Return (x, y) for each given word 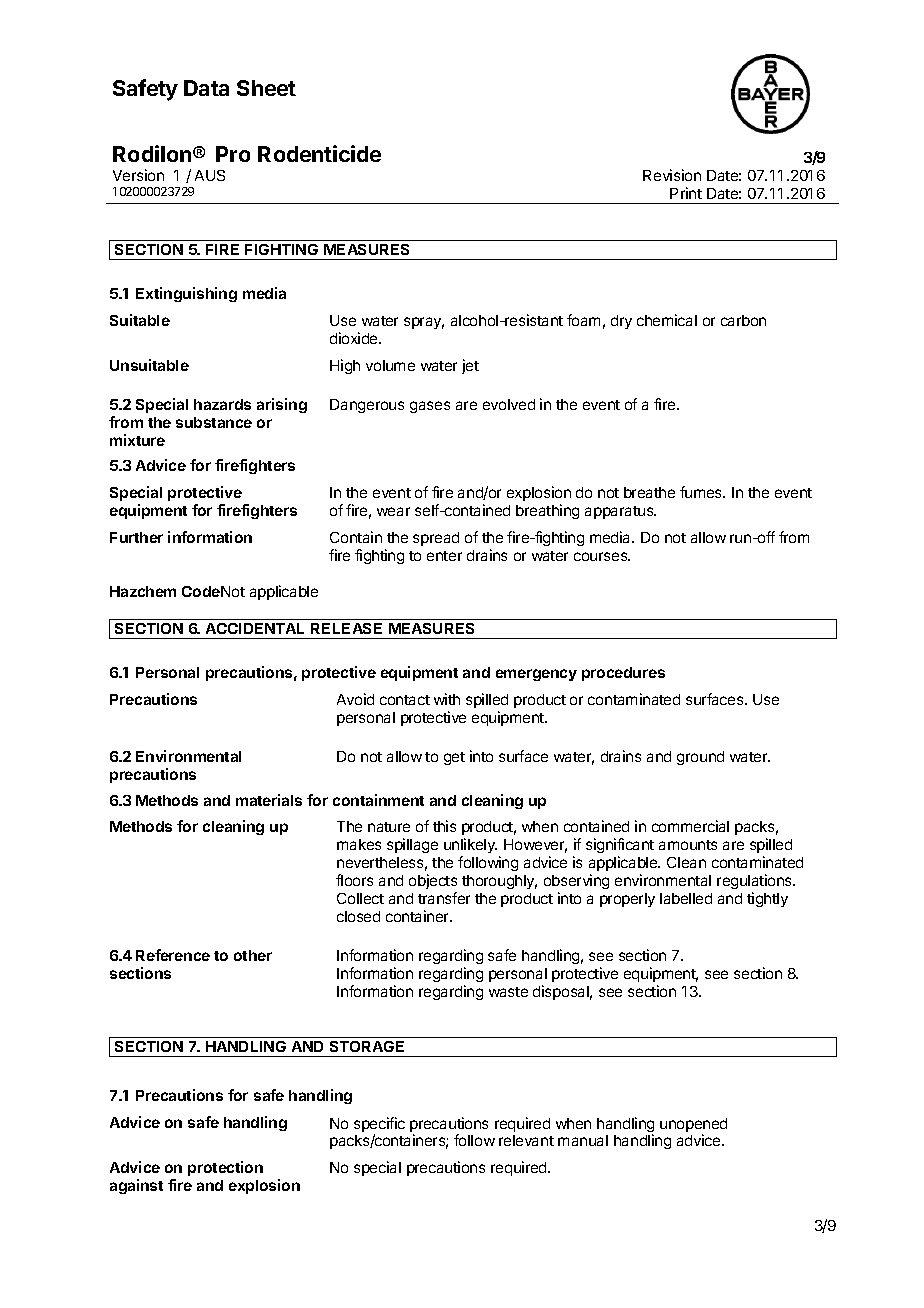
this (444, 826)
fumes (702, 492)
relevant (526, 1140)
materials (269, 800)
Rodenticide (319, 153)
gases (430, 407)
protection (225, 1168)
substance (214, 422)
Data (206, 88)
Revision (672, 175)
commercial (690, 826)
